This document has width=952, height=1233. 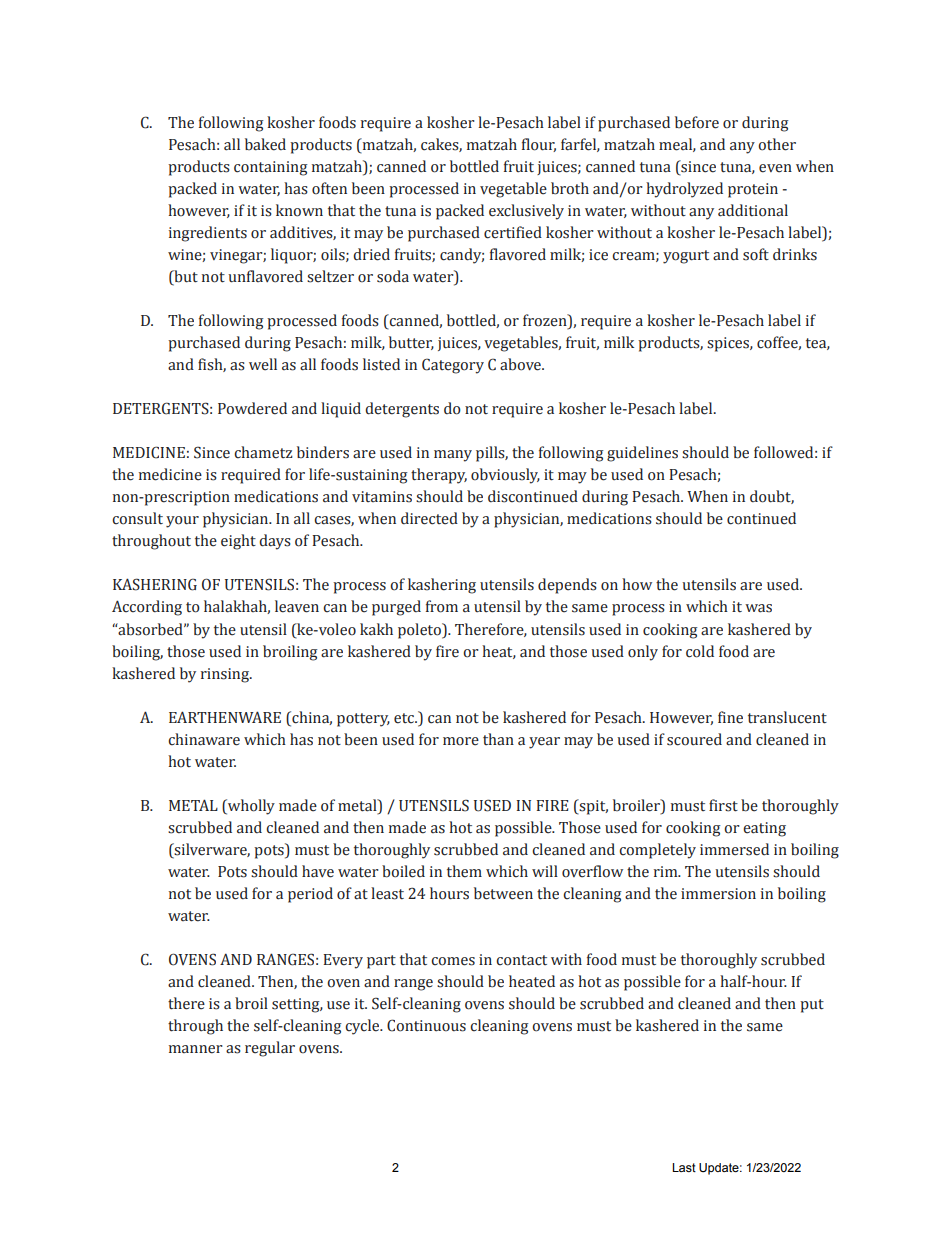 What do you see at coordinates (442, 606) in the document?
I see `from` at bounding box center [442, 606].
